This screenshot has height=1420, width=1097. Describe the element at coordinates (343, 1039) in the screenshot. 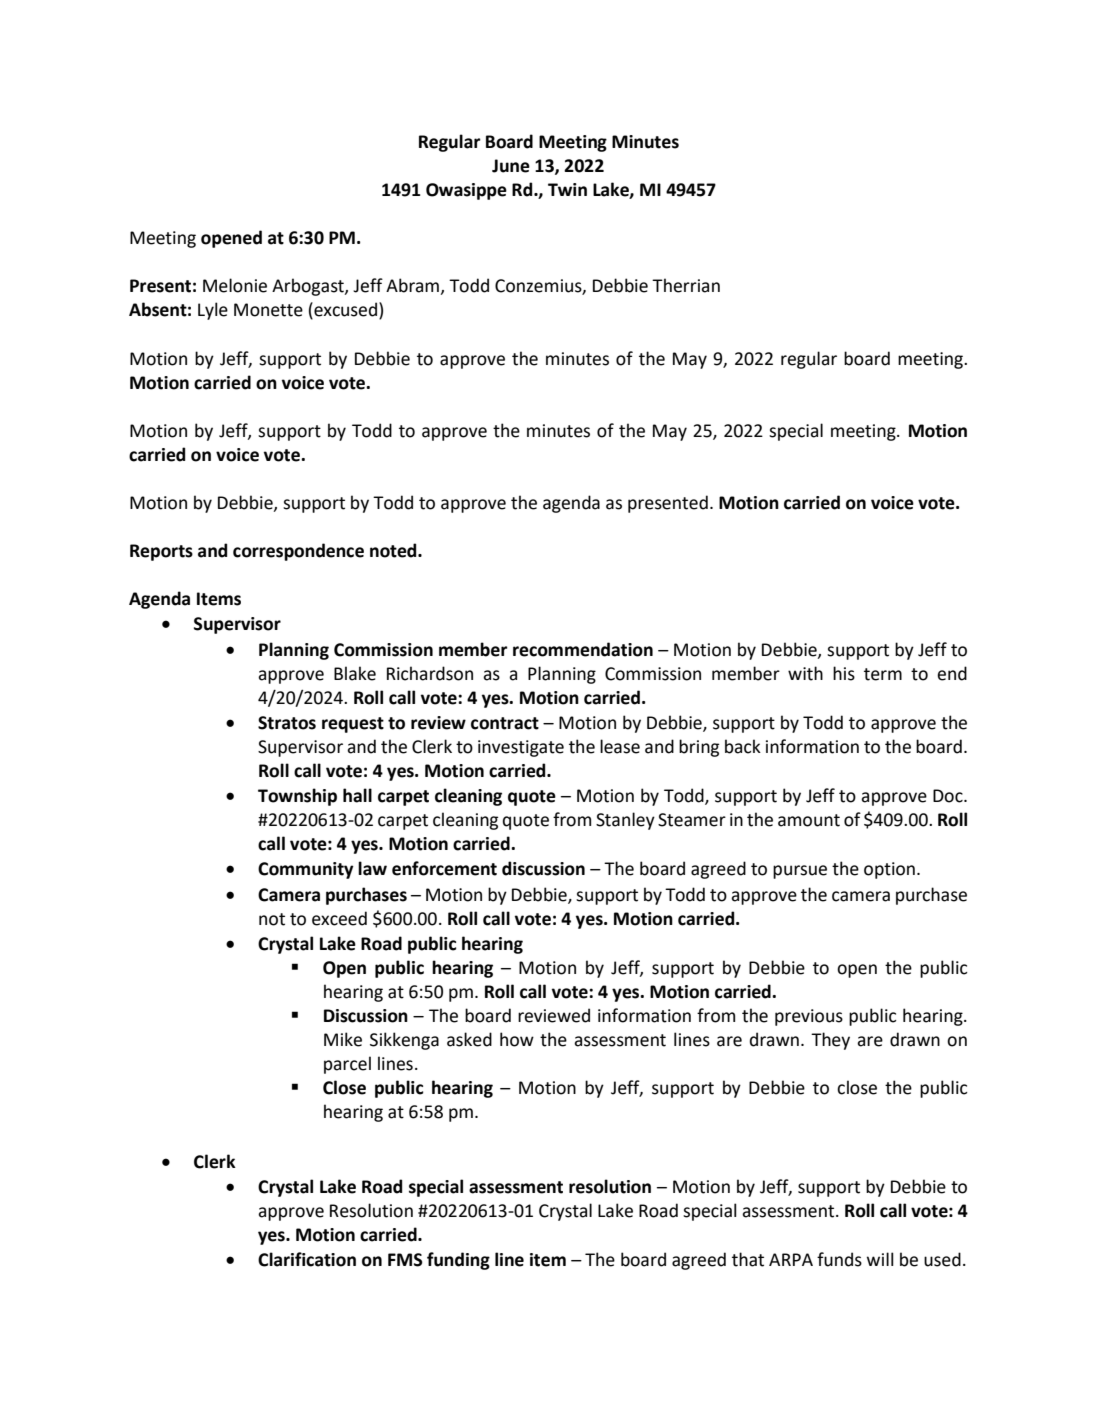

I see `Mike` at that location.
